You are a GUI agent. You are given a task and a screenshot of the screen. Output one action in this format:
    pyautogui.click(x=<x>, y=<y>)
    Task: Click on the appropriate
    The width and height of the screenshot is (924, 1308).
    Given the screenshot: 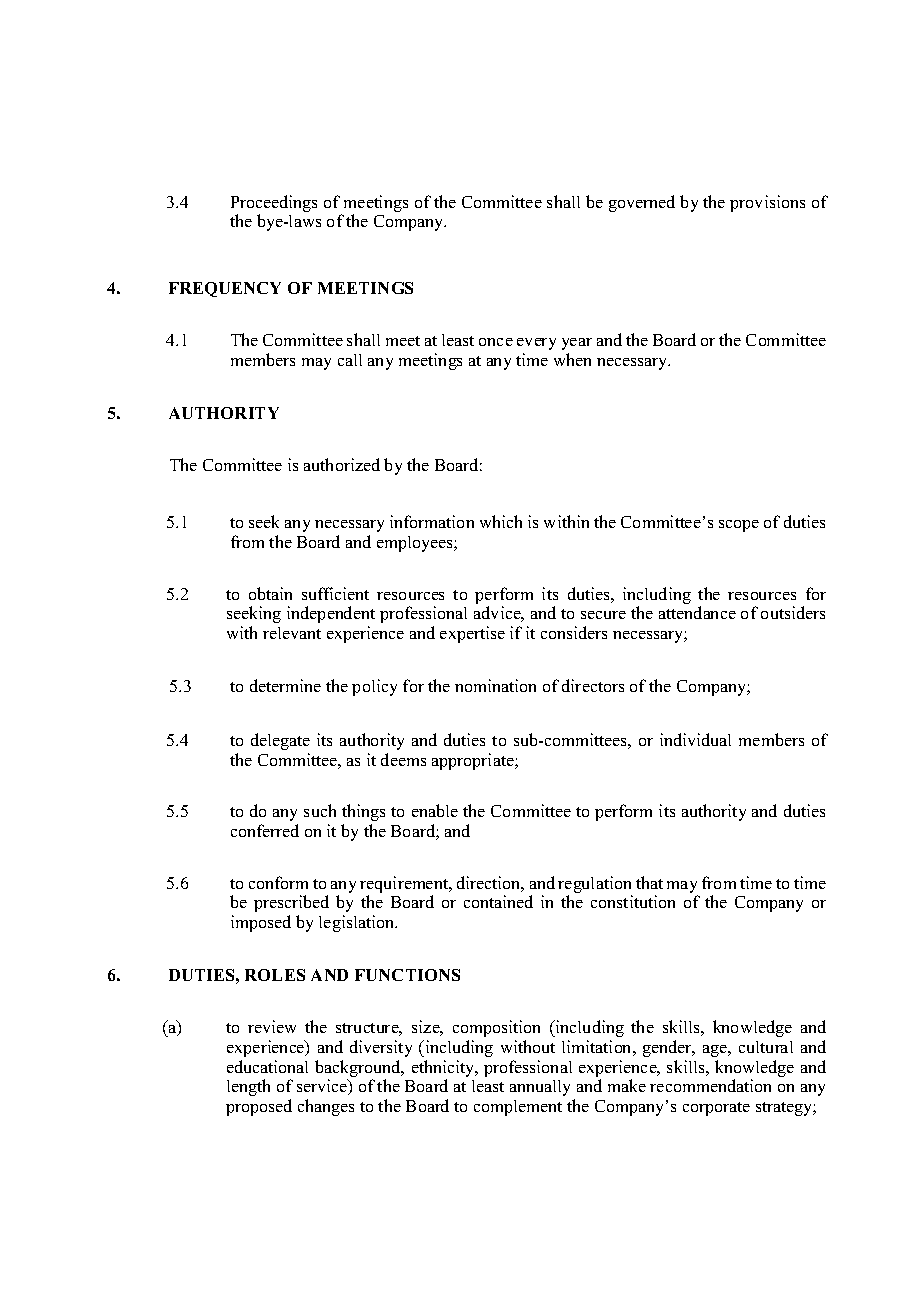 What is the action you would take?
    pyautogui.click(x=474, y=761)
